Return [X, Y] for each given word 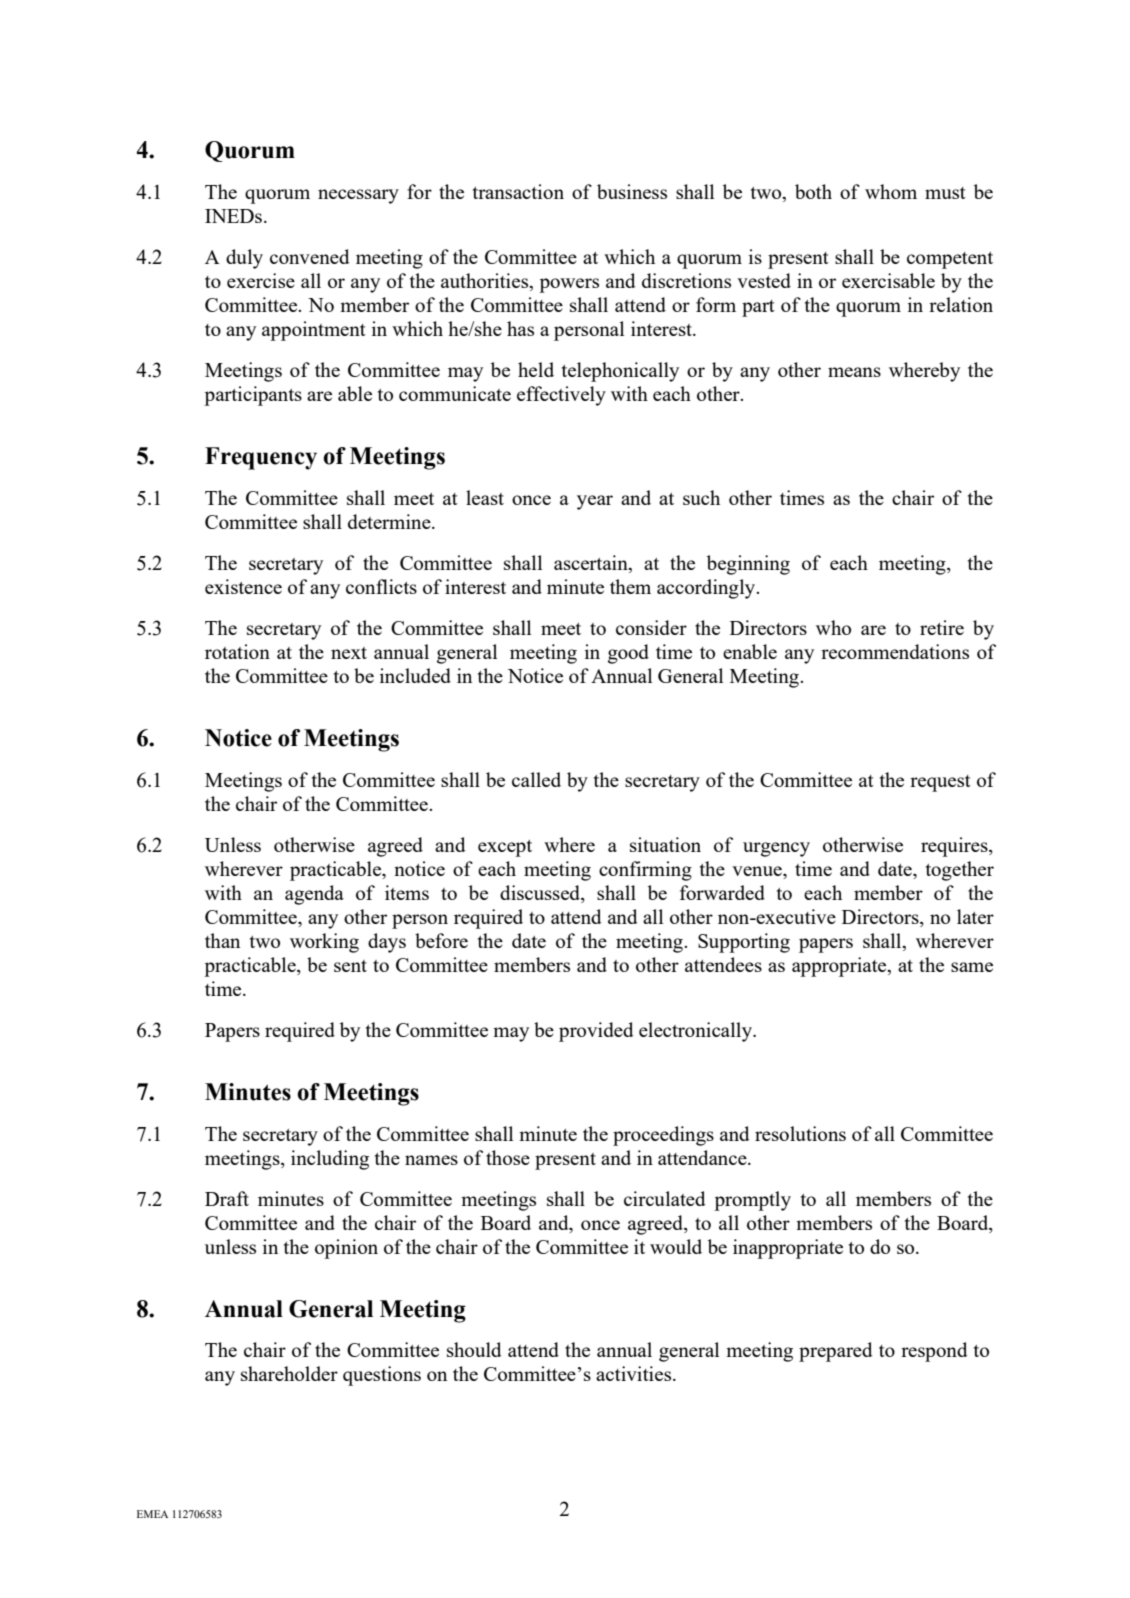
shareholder [289, 1373]
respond [934, 1352]
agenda [314, 895]
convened [309, 256]
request [940, 783]
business [632, 191]
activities [635, 1373]
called [536, 779]
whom [891, 191]
